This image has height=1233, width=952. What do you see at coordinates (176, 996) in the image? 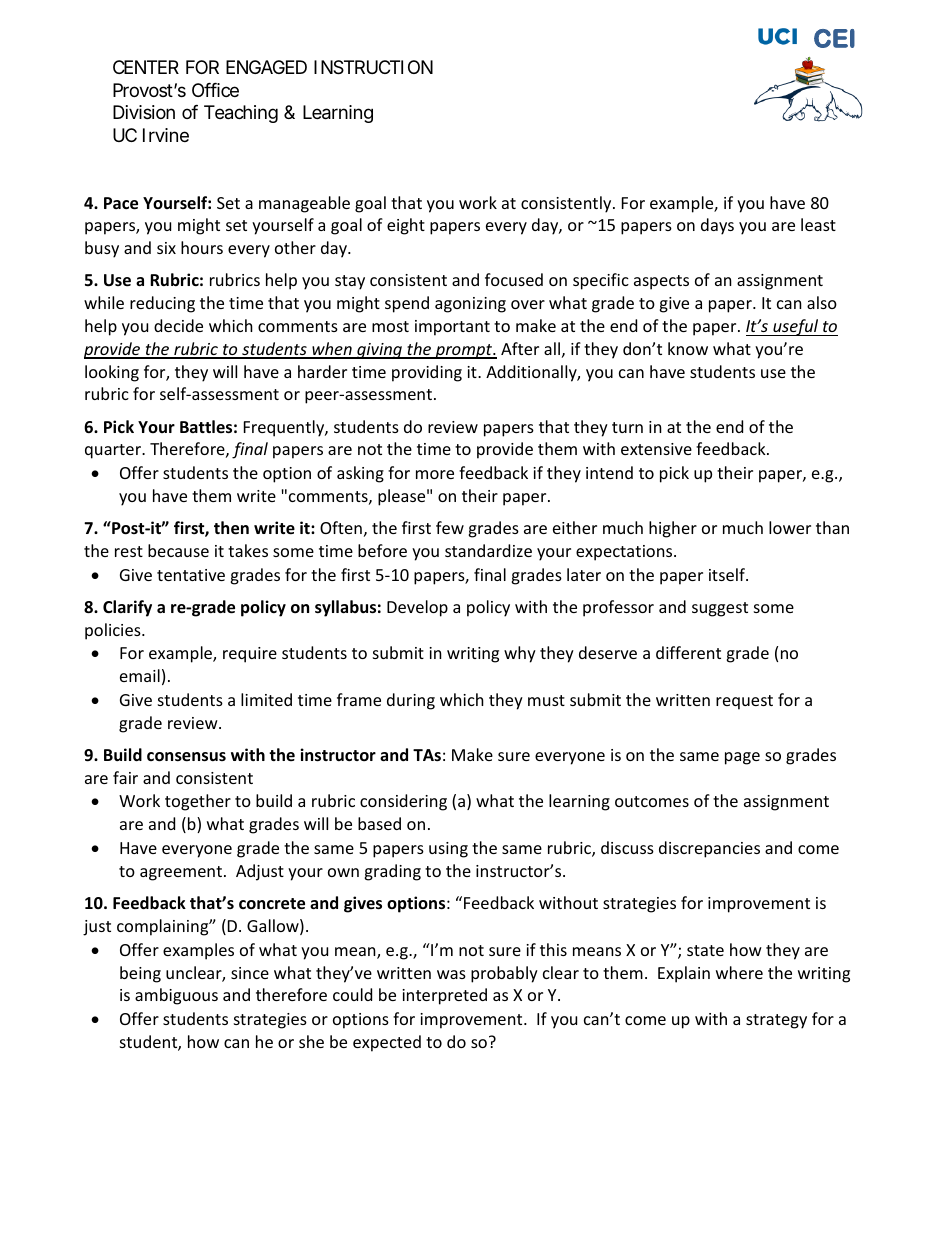
I see `ambiguous` at bounding box center [176, 996].
